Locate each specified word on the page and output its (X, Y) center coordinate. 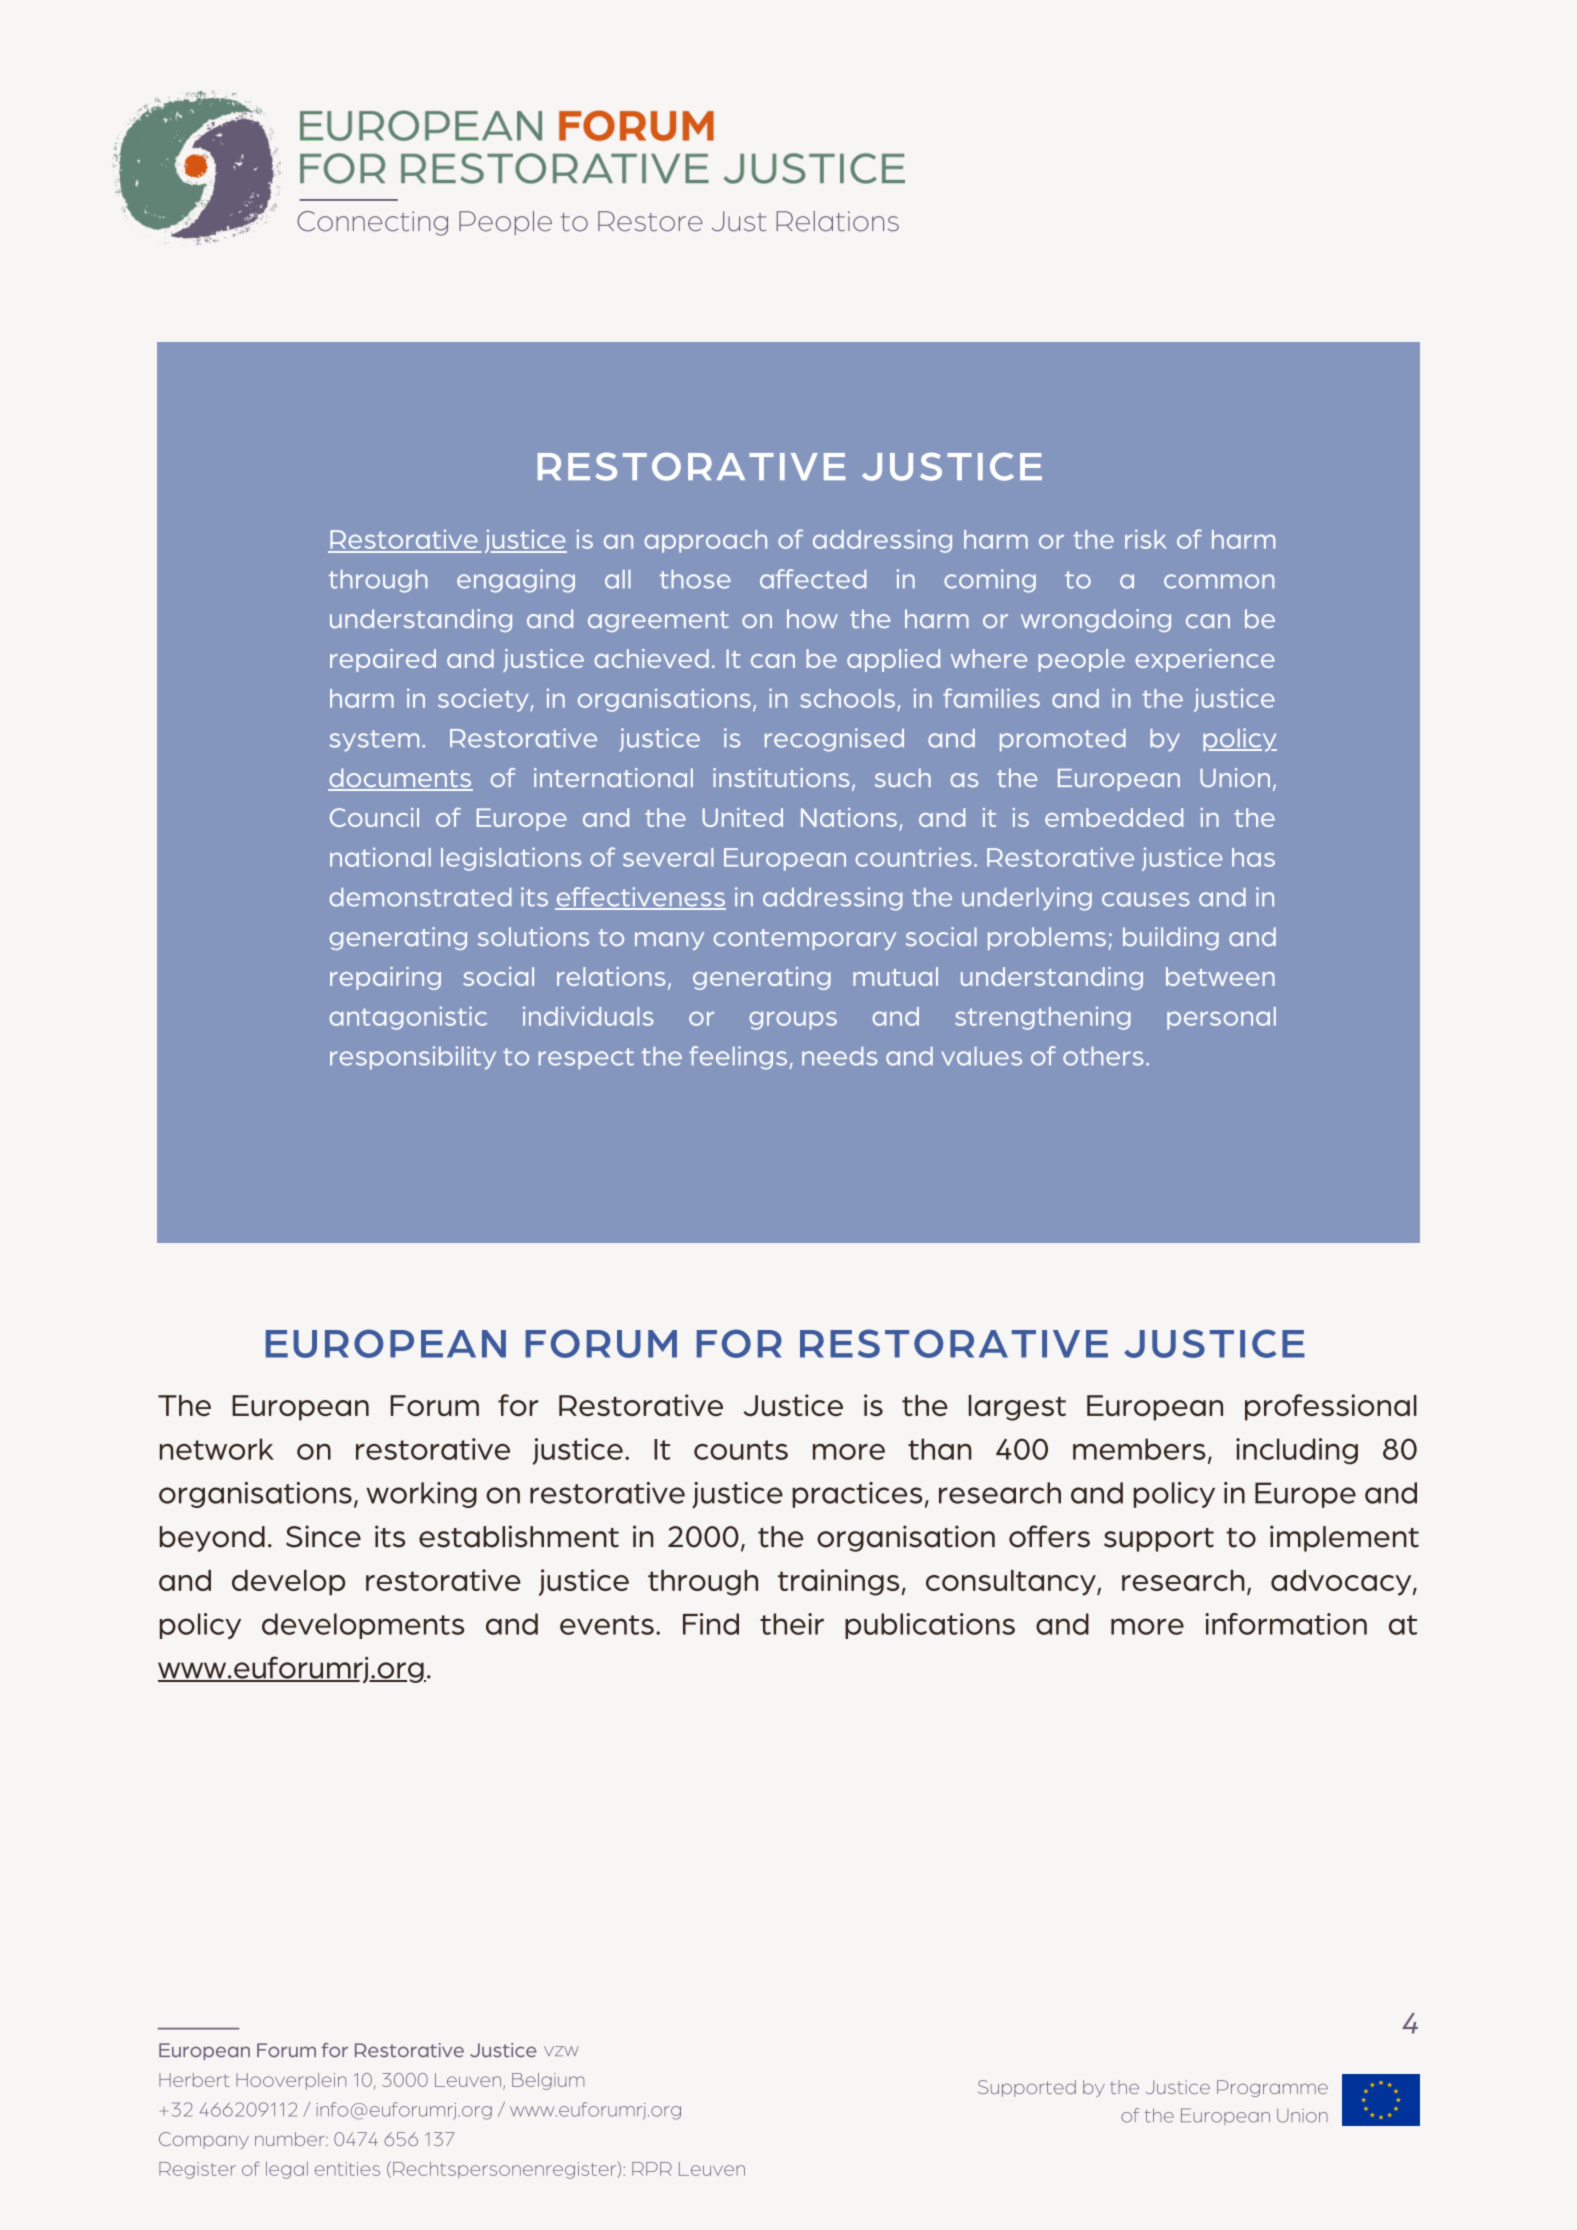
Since (323, 1536)
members (1139, 1449)
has (1253, 857)
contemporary (805, 939)
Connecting (372, 223)
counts (741, 1450)
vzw (561, 2051)
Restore (650, 221)
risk (1146, 539)
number (291, 2139)
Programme (1272, 2088)
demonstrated (420, 897)
